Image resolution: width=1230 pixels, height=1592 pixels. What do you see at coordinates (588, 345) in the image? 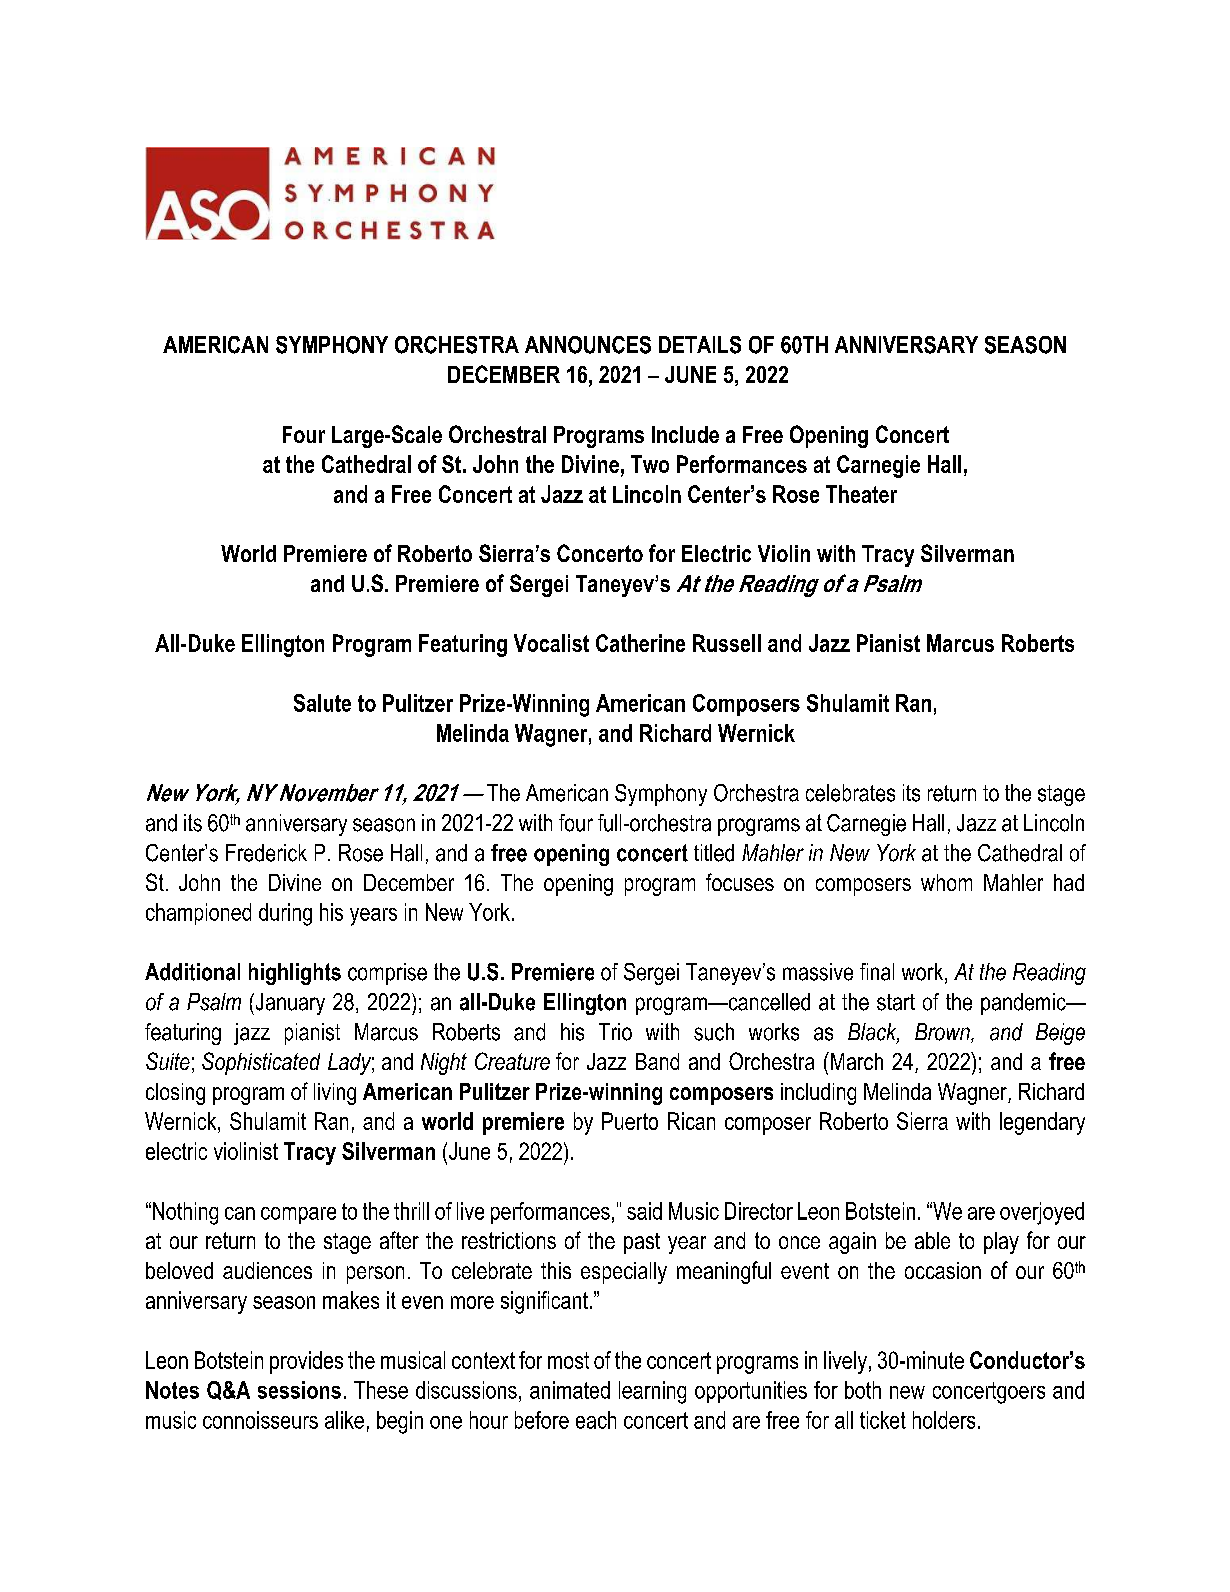
I see `ANNOUNCES` at bounding box center [588, 345].
